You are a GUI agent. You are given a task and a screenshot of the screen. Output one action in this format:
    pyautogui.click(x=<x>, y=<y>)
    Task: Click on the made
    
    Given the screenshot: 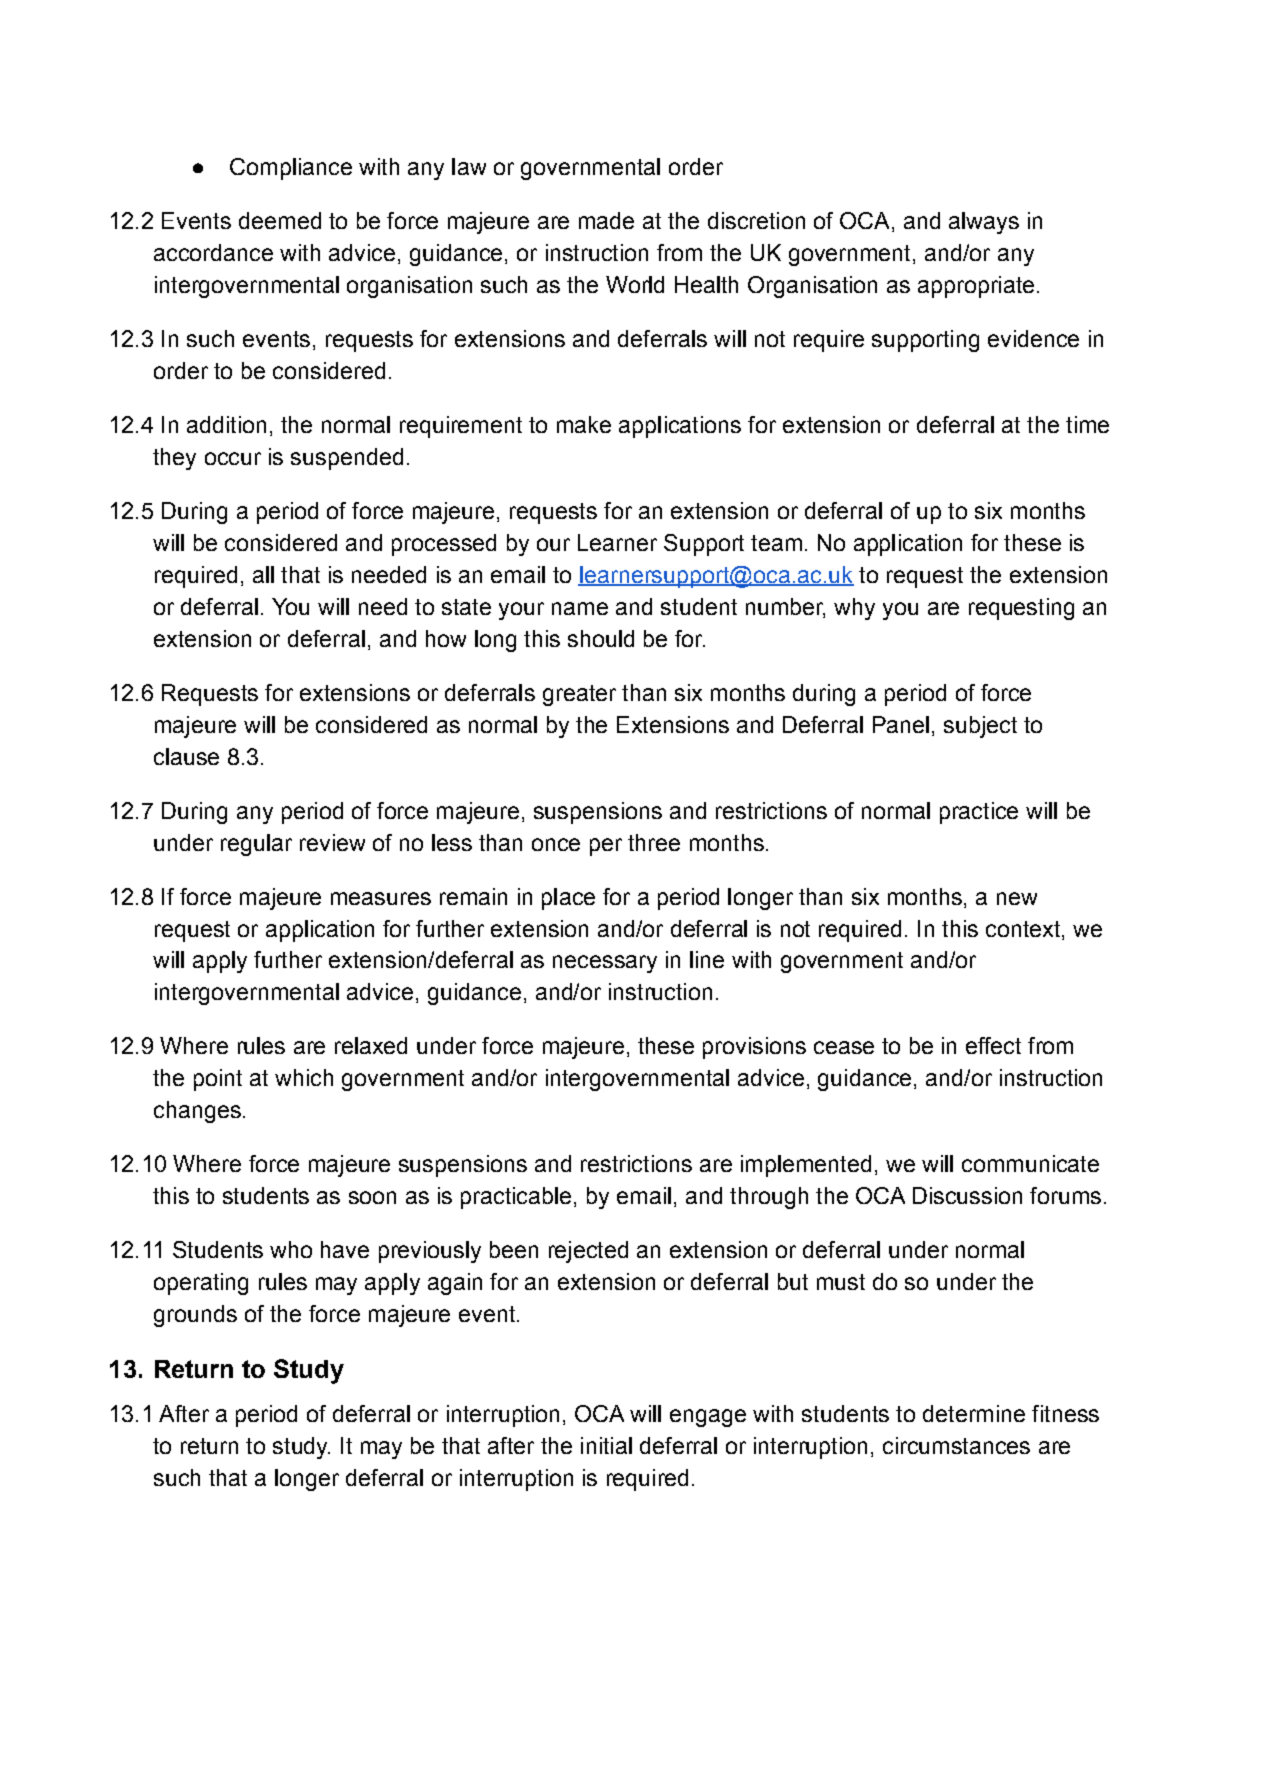 What is the action you would take?
    pyautogui.click(x=606, y=220)
